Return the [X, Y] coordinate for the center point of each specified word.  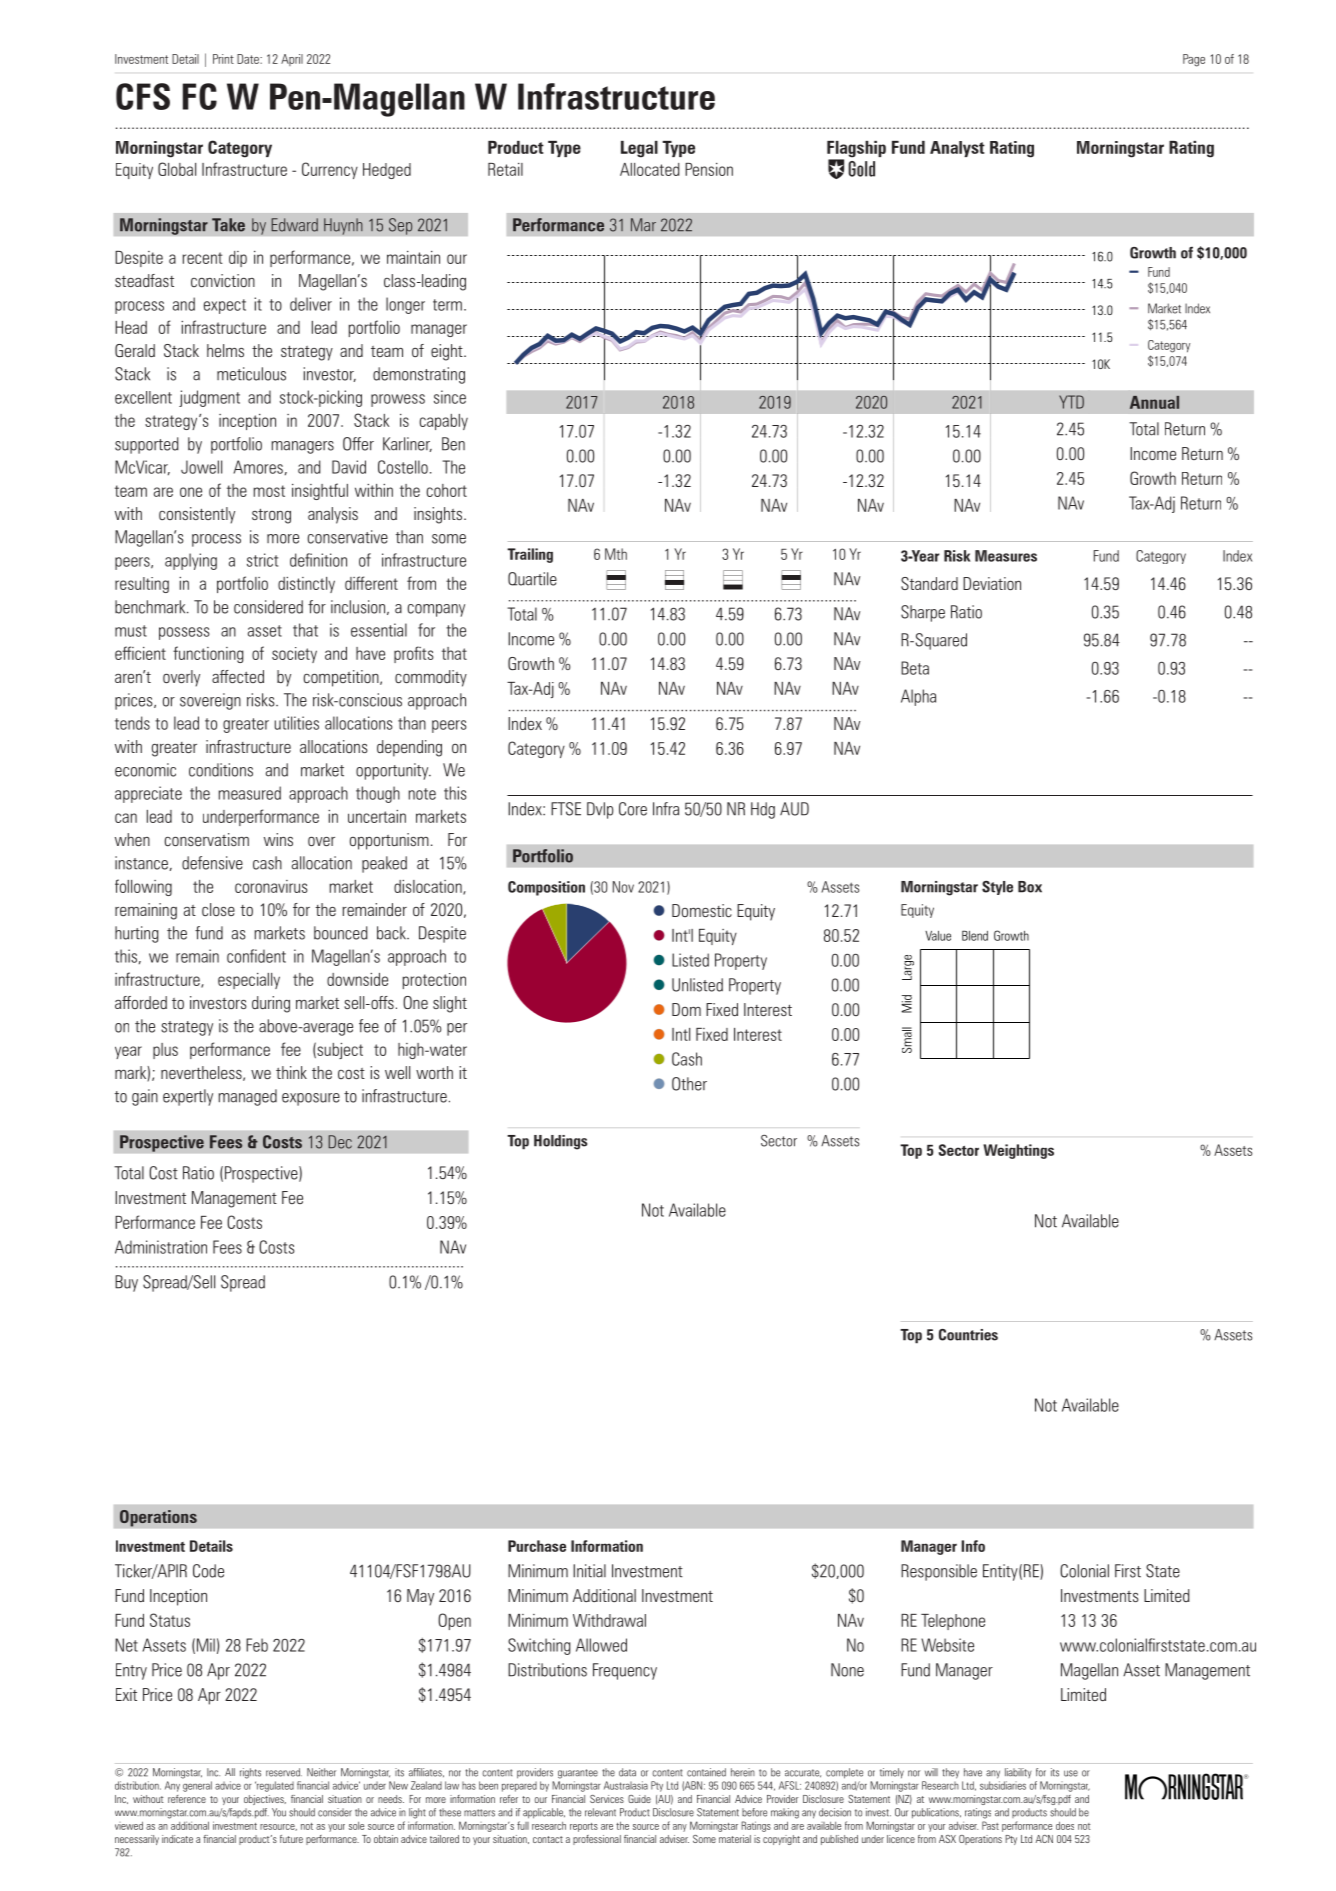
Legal [639, 149]
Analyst [957, 149]
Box [1030, 887]
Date [249, 59]
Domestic [702, 911]
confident [256, 956]
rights [250, 1773]
